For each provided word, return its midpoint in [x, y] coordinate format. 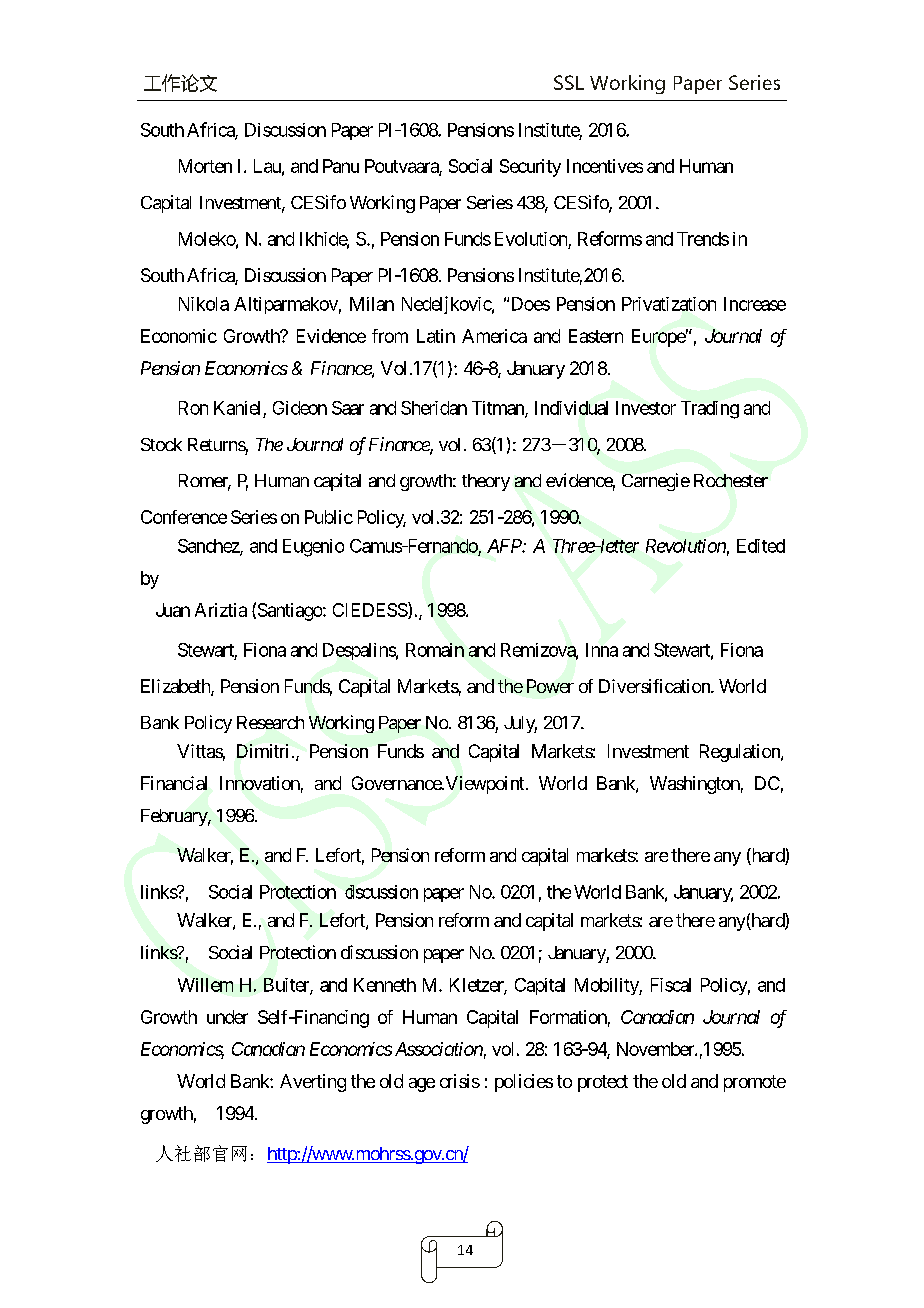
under [227, 1017]
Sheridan [434, 408]
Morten [205, 166]
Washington [695, 785]
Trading [710, 410]
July [520, 724]
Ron [193, 408]
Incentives [605, 166]
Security [530, 168]
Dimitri [262, 751]
